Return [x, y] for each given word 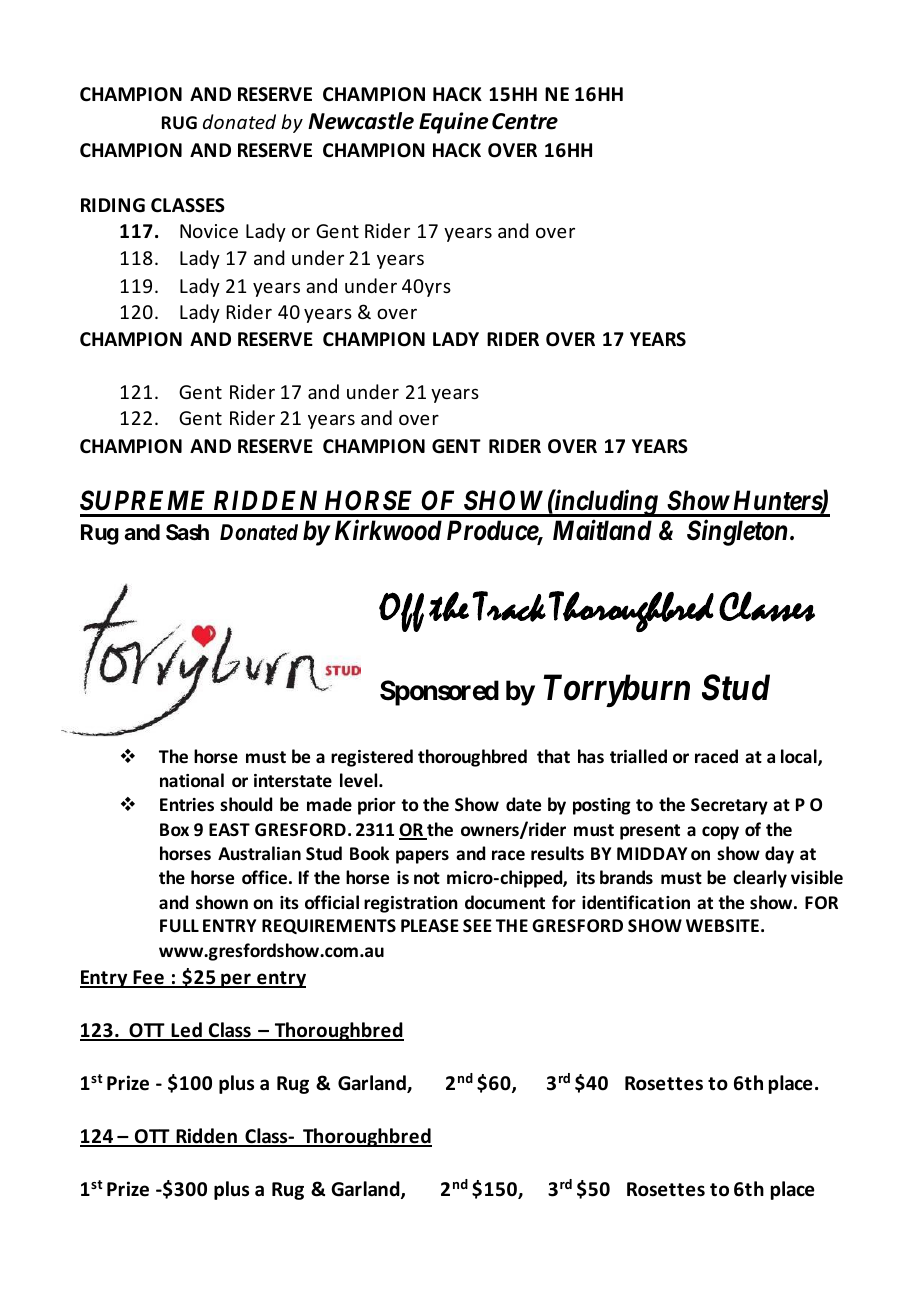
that [553, 756]
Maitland [602, 529]
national [192, 780]
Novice [209, 231]
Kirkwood [388, 530]
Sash [187, 532]
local [800, 757]
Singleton [737, 532]
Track [509, 606]
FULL [179, 926]
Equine [454, 123]
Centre [525, 121]
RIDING [113, 205]
